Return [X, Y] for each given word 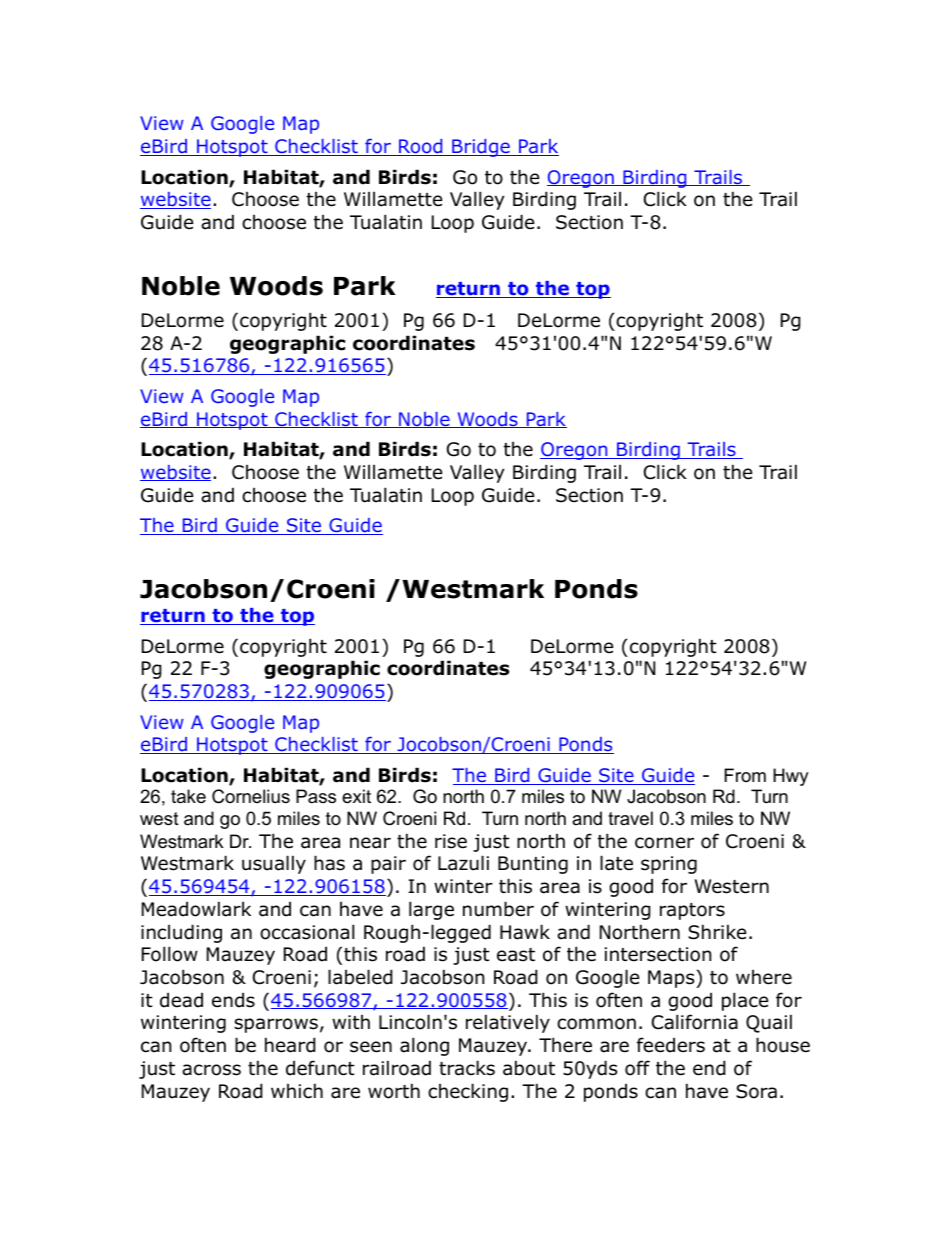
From [745, 775]
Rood [421, 147]
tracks [467, 1068]
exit [356, 796]
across [211, 1070]
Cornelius [251, 796]
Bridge [481, 148]
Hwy [791, 777]
